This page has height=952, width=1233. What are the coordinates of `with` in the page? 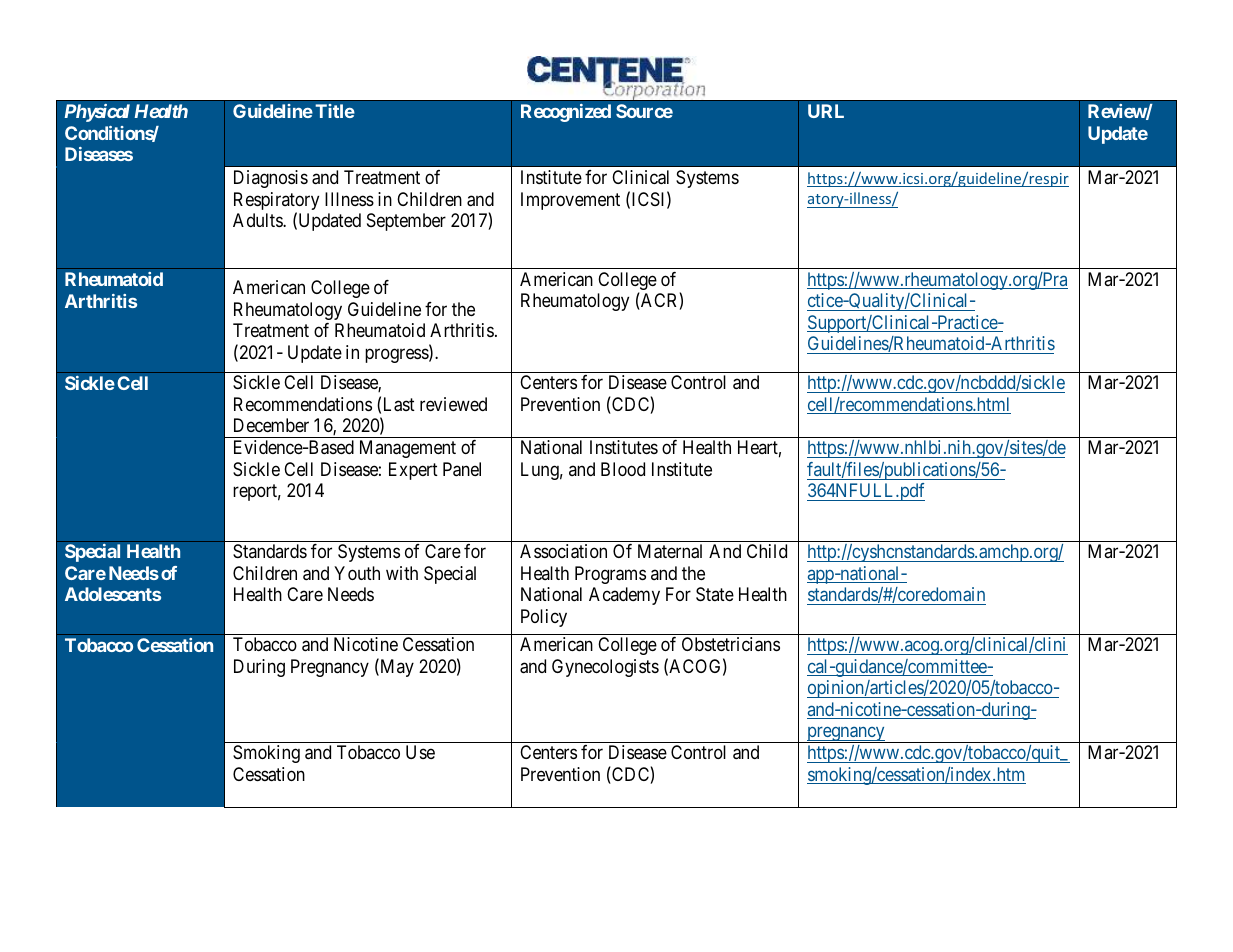 It's located at (402, 573).
